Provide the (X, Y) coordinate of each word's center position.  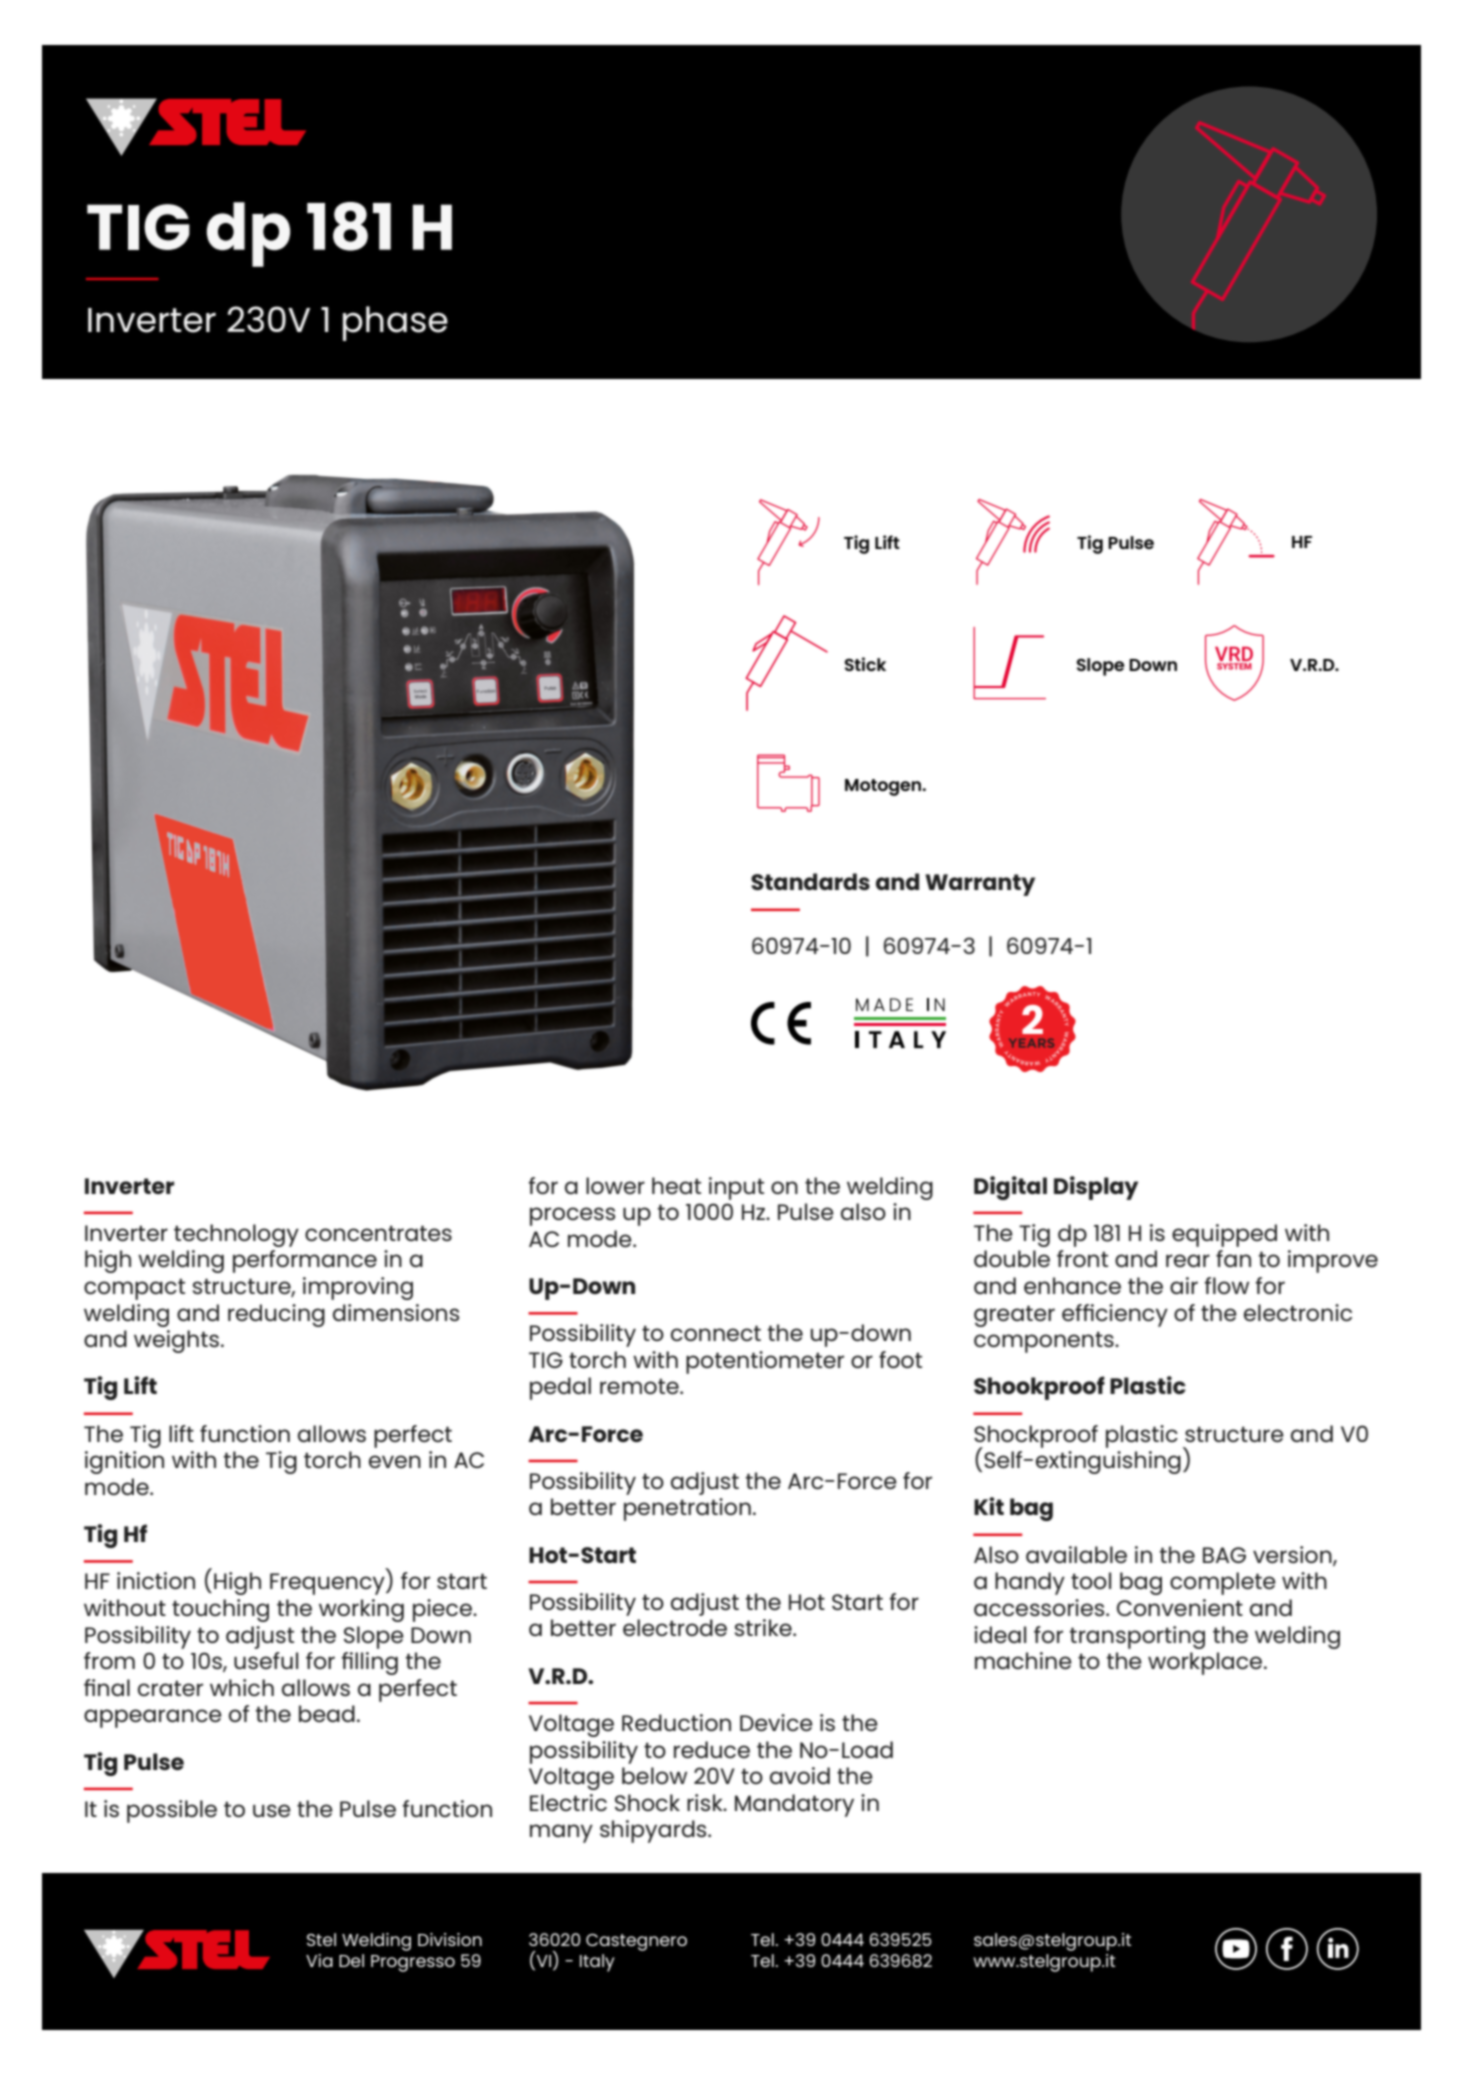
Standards (810, 881)
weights (178, 1341)
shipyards (654, 1831)
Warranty (980, 885)
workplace (1206, 1663)
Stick (865, 664)
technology (236, 1235)
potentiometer (765, 1362)
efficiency (1115, 1315)
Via (319, 1960)
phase (395, 323)
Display (1096, 1188)
